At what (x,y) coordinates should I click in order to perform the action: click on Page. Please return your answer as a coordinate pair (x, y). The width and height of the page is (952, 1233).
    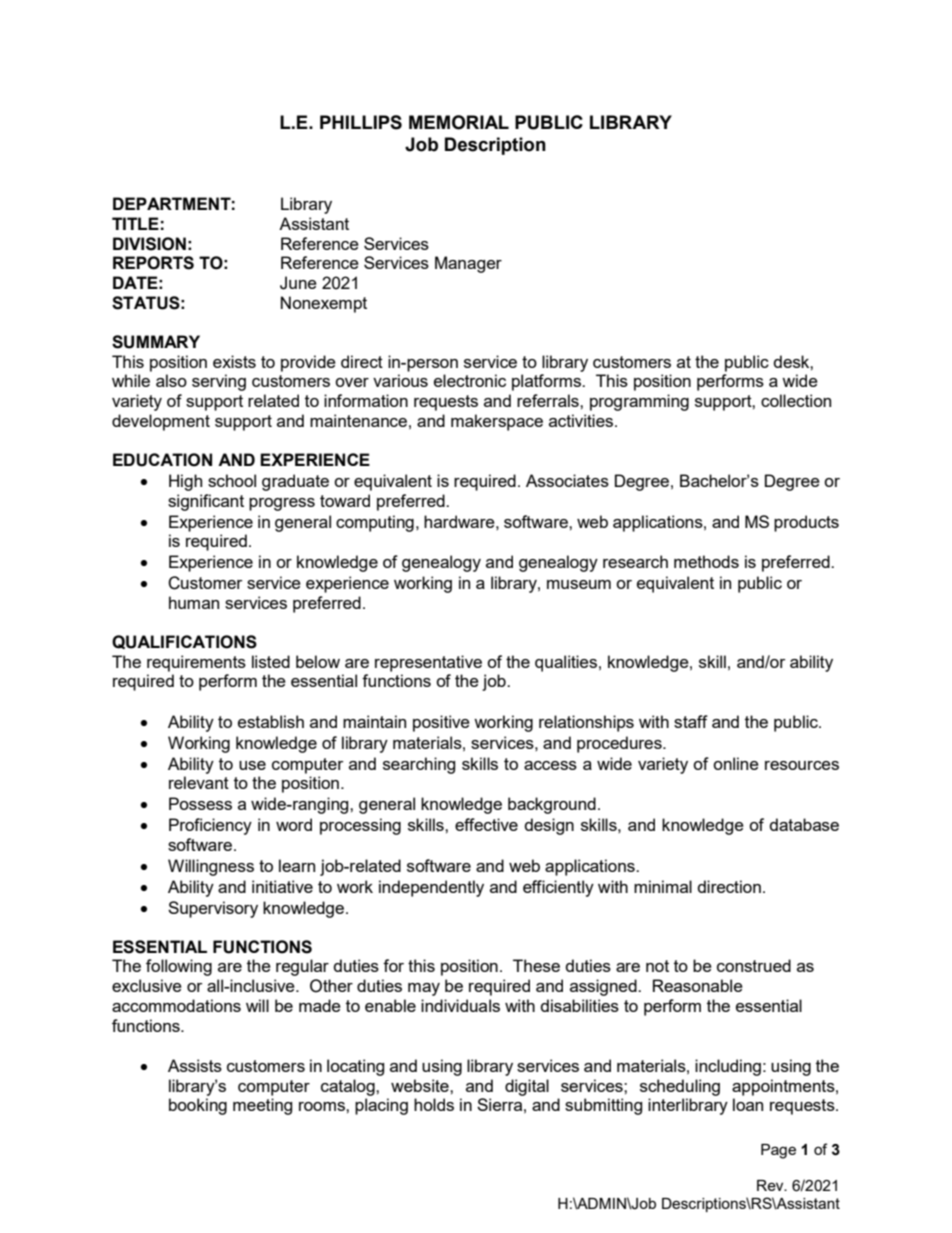
    Looking at the image, I should click on (778, 1151).
